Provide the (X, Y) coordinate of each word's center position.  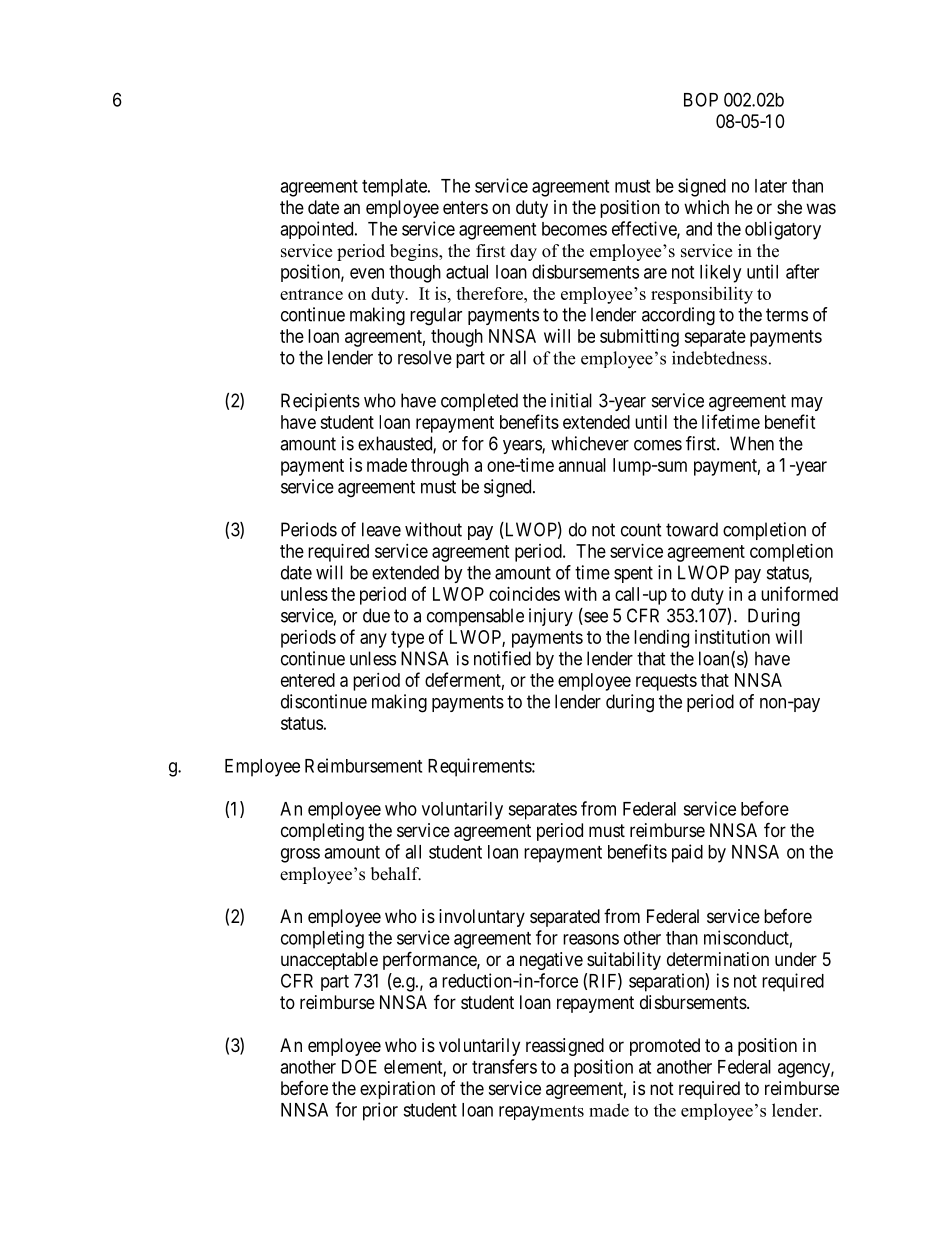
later (771, 186)
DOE (359, 1066)
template (395, 188)
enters (465, 207)
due (376, 615)
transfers (504, 1066)
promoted (665, 1047)
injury (551, 617)
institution (732, 637)
